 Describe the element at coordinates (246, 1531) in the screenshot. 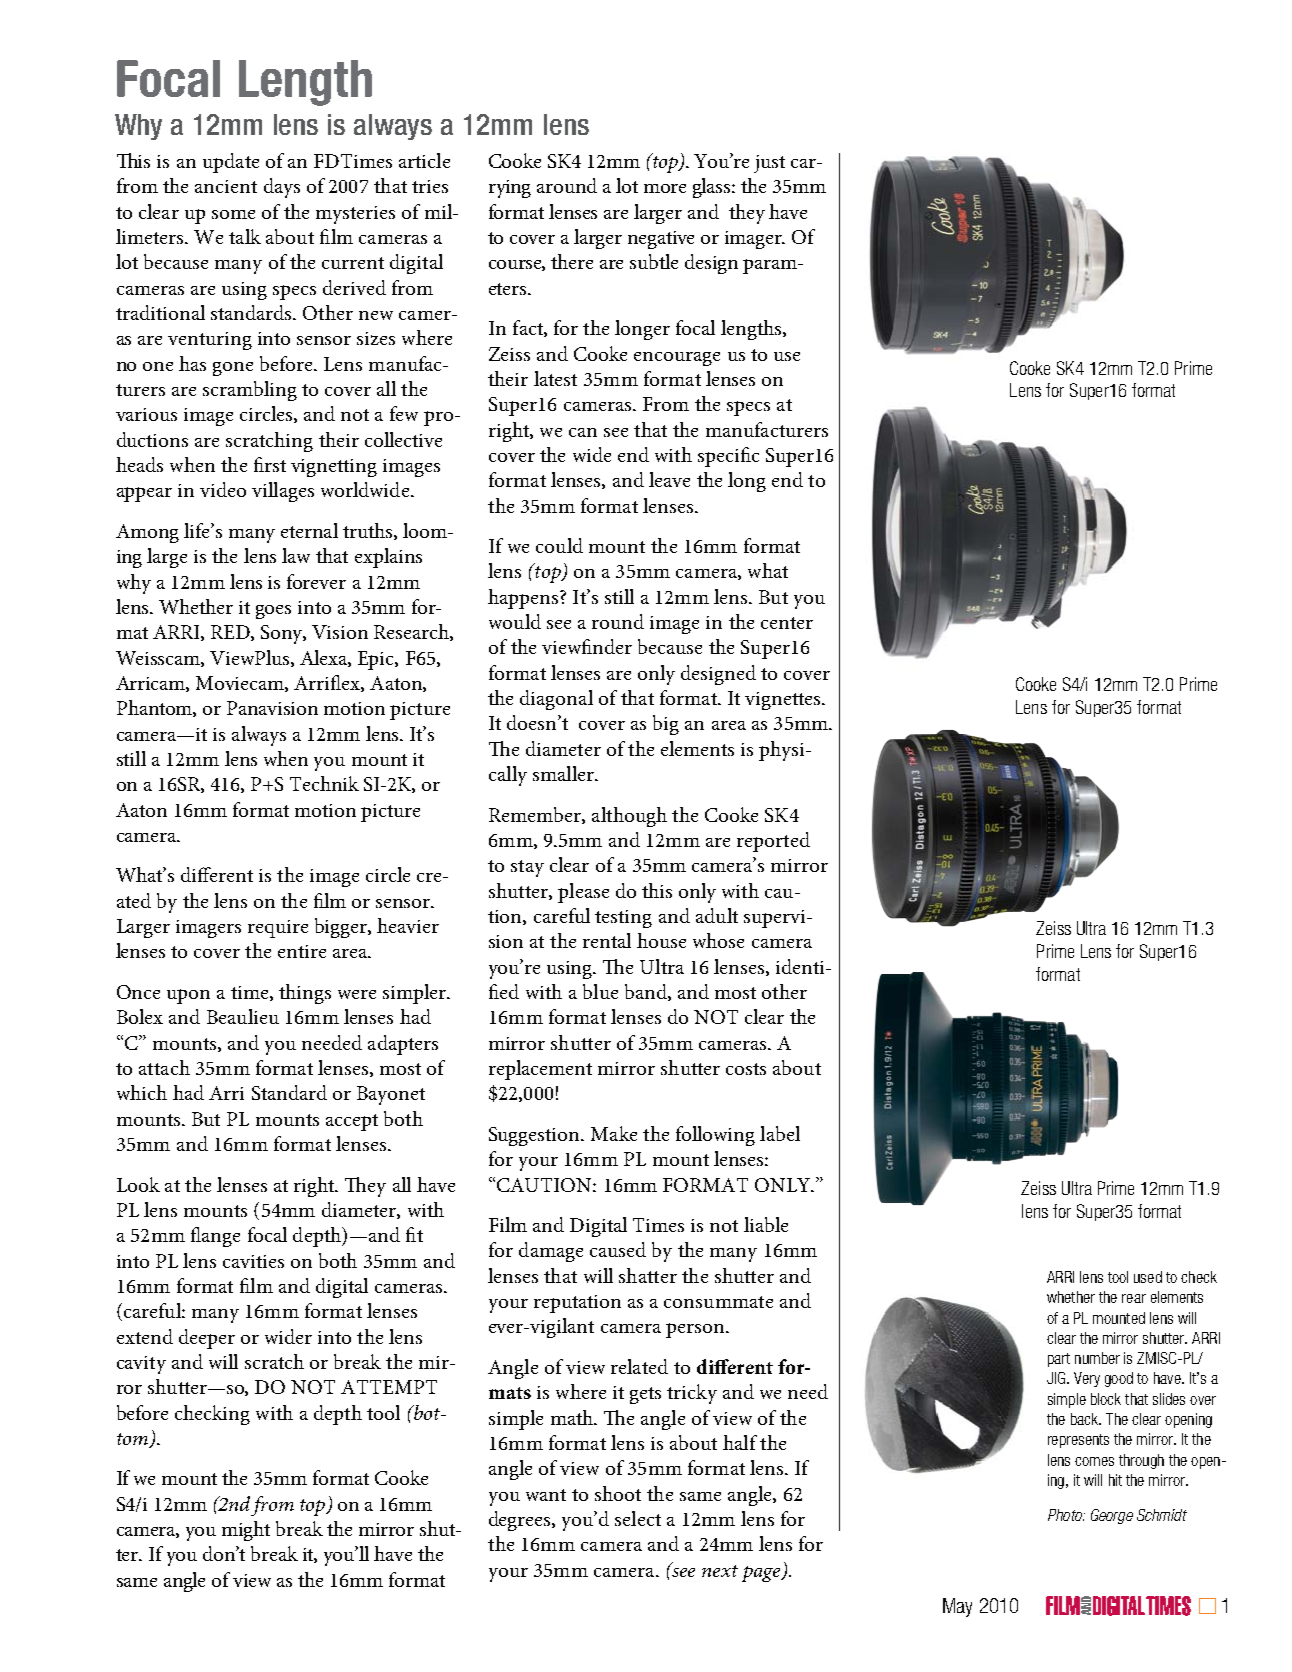

I see `might` at that location.
